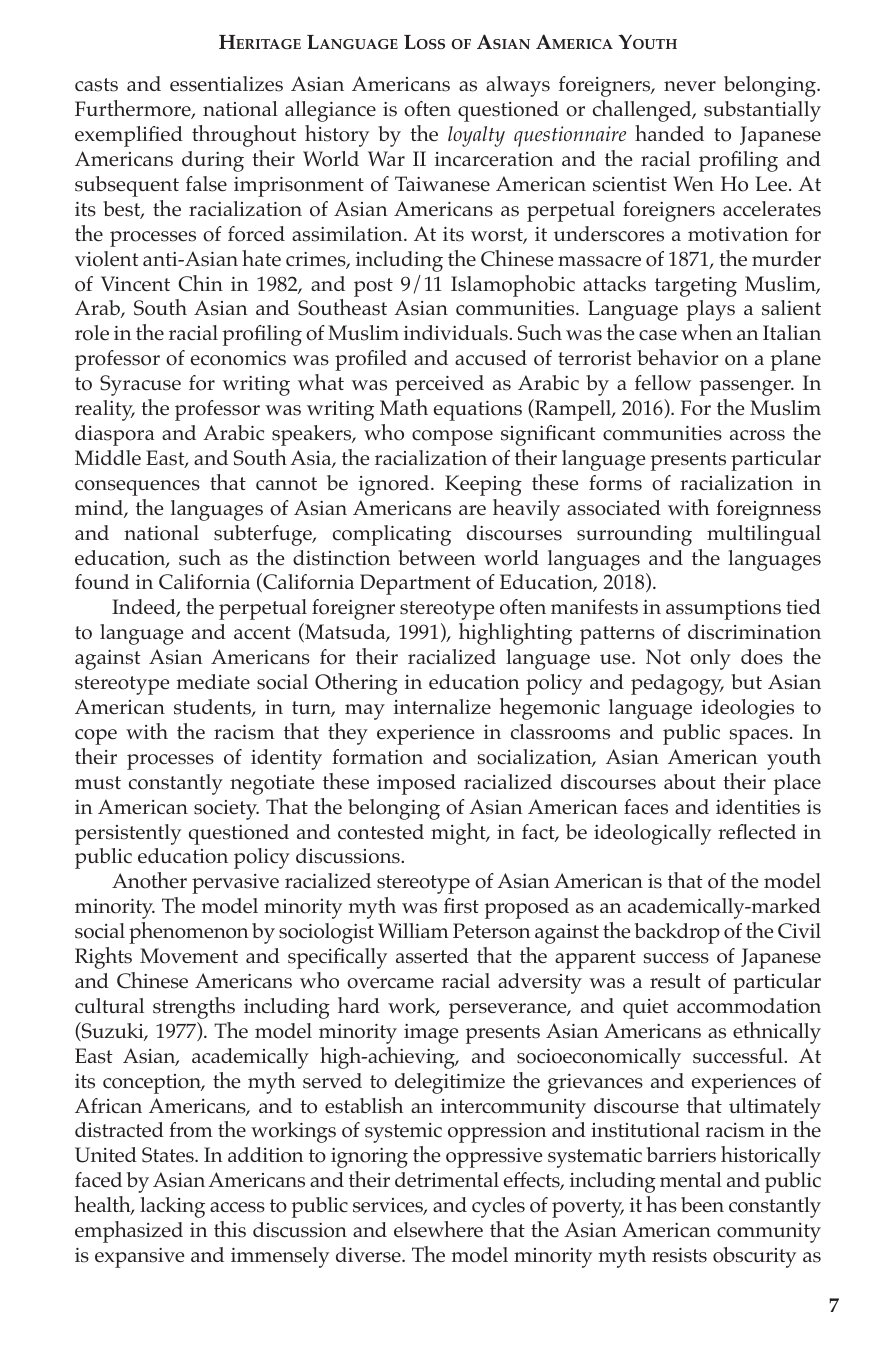 The height and width of the screenshot is (1345, 896). Describe the element at coordinates (690, 86) in the screenshot. I see `never` at that location.
